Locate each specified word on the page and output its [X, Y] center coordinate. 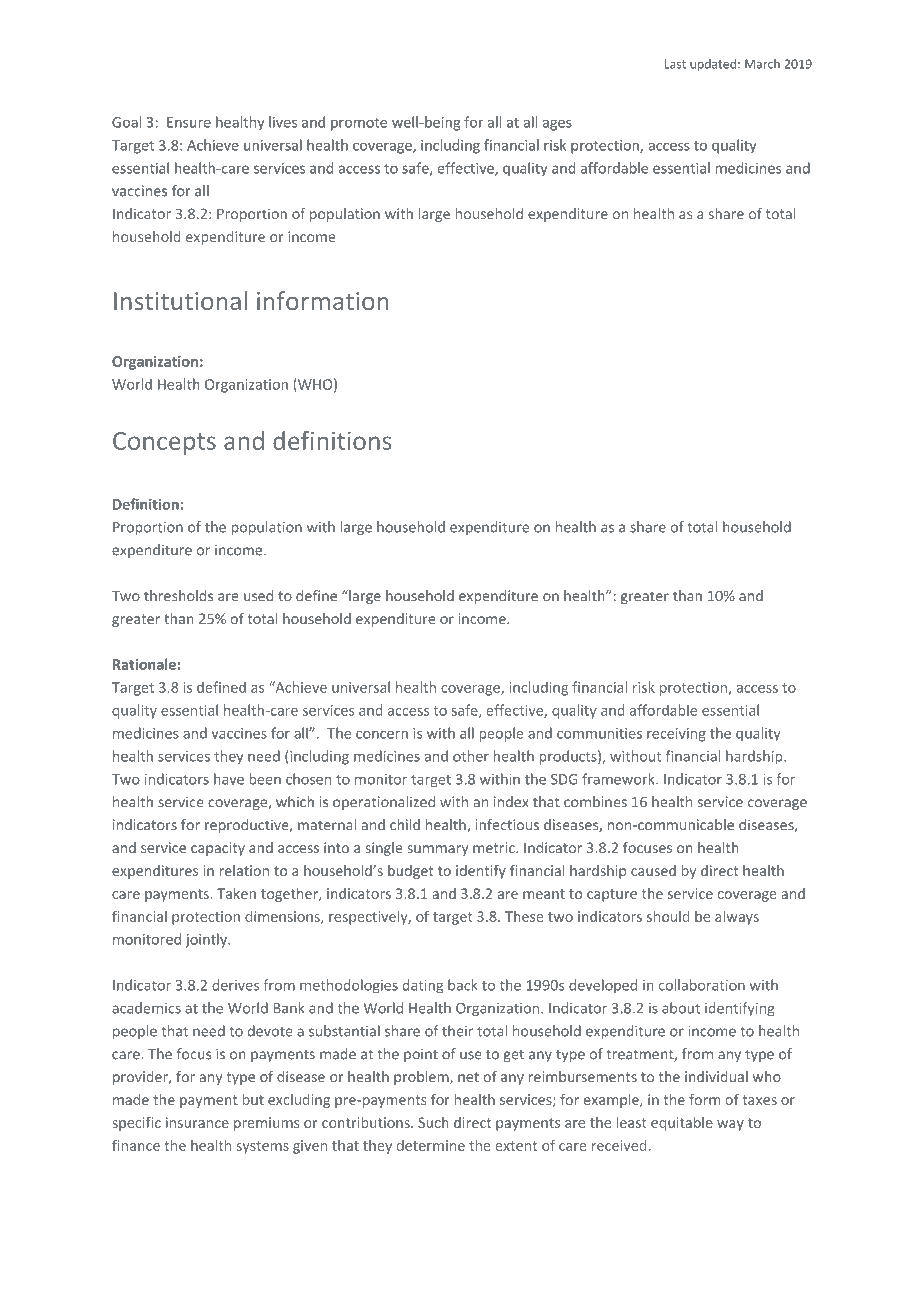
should [668, 916]
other [471, 756]
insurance [197, 1122]
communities [599, 733]
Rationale [144, 664]
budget [410, 872]
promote [359, 124]
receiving [676, 735]
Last [675, 64]
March [762, 64]
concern [382, 735]
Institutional [180, 300]
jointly [207, 940]
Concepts [164, 443]
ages [557, 125]
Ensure [189, 122]
